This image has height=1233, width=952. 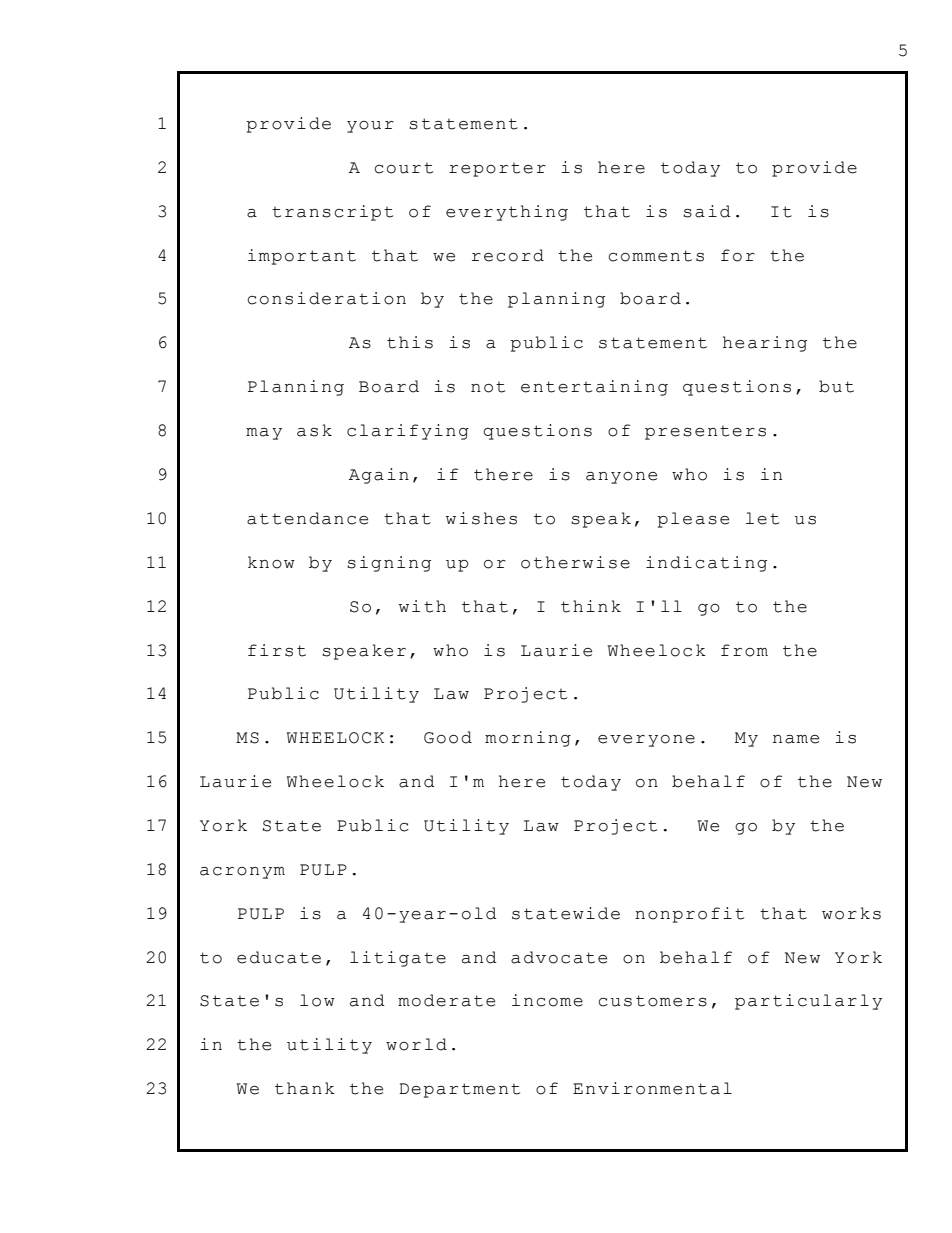 I want to click on hearing, so click(x=765, y=344).
